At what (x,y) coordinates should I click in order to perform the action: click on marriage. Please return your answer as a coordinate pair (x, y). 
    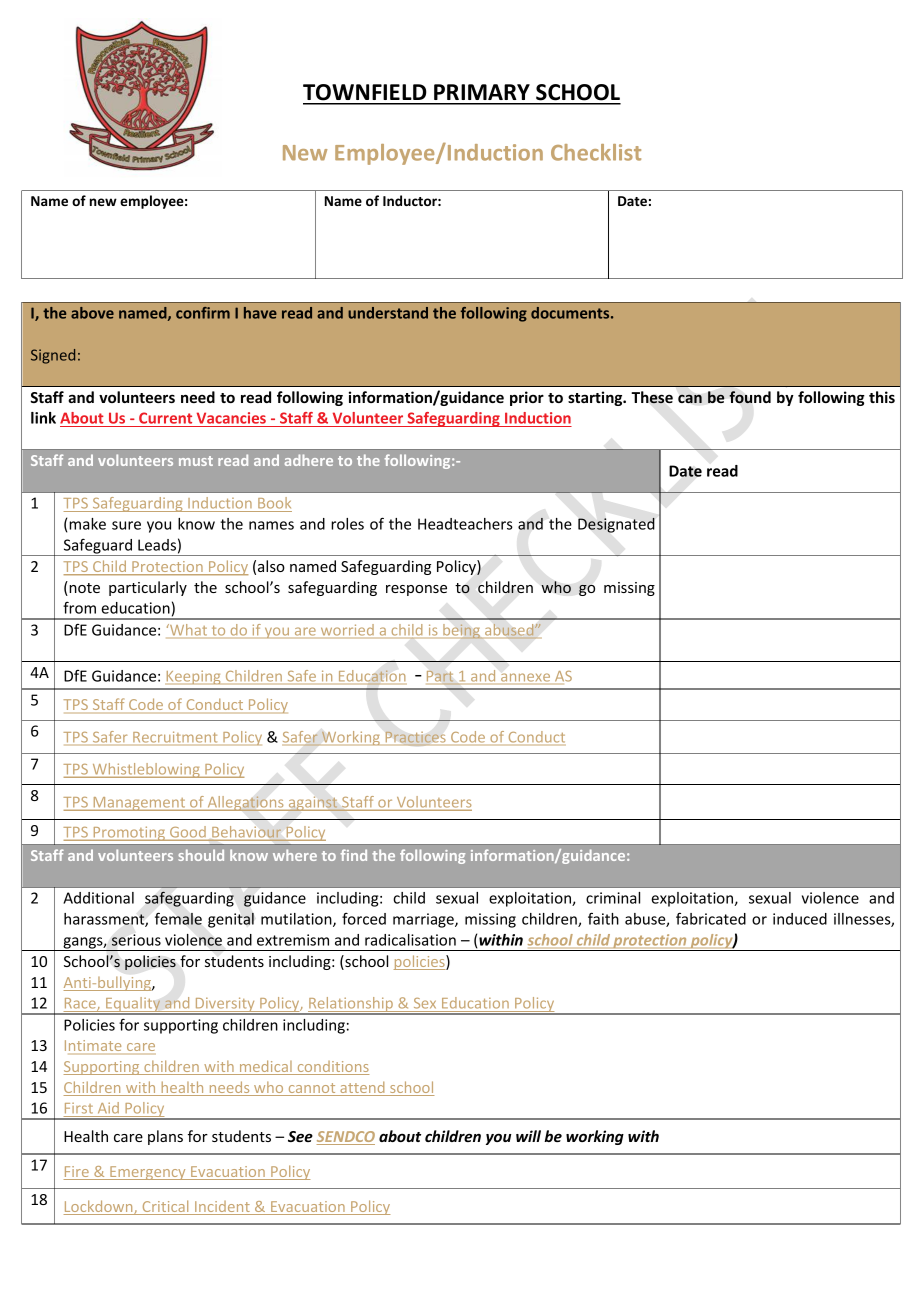
    Looking at the image, I should click on (424, 920).
